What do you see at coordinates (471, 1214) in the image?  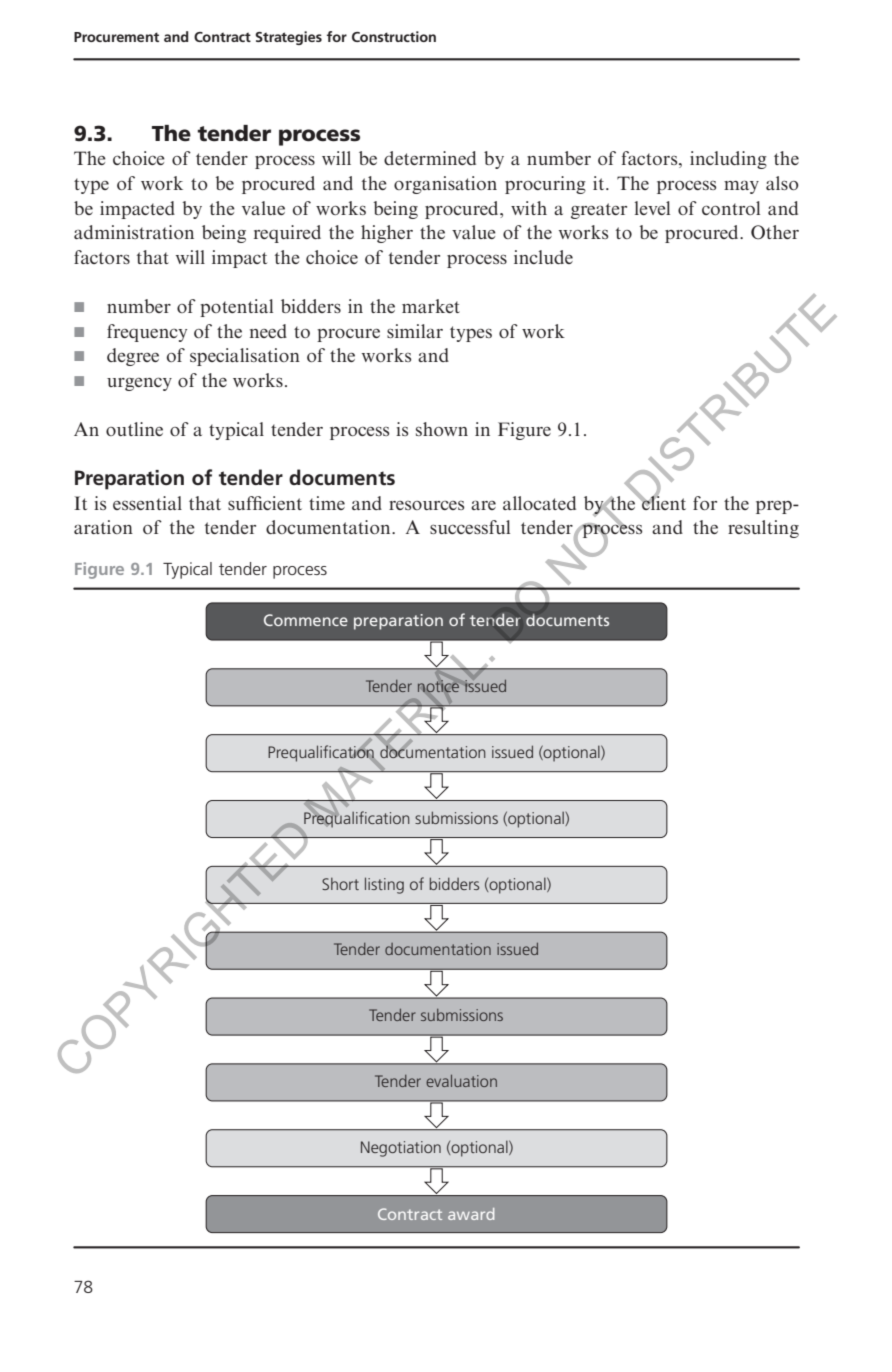 I see `award` at bounding box center [471, 1214].
